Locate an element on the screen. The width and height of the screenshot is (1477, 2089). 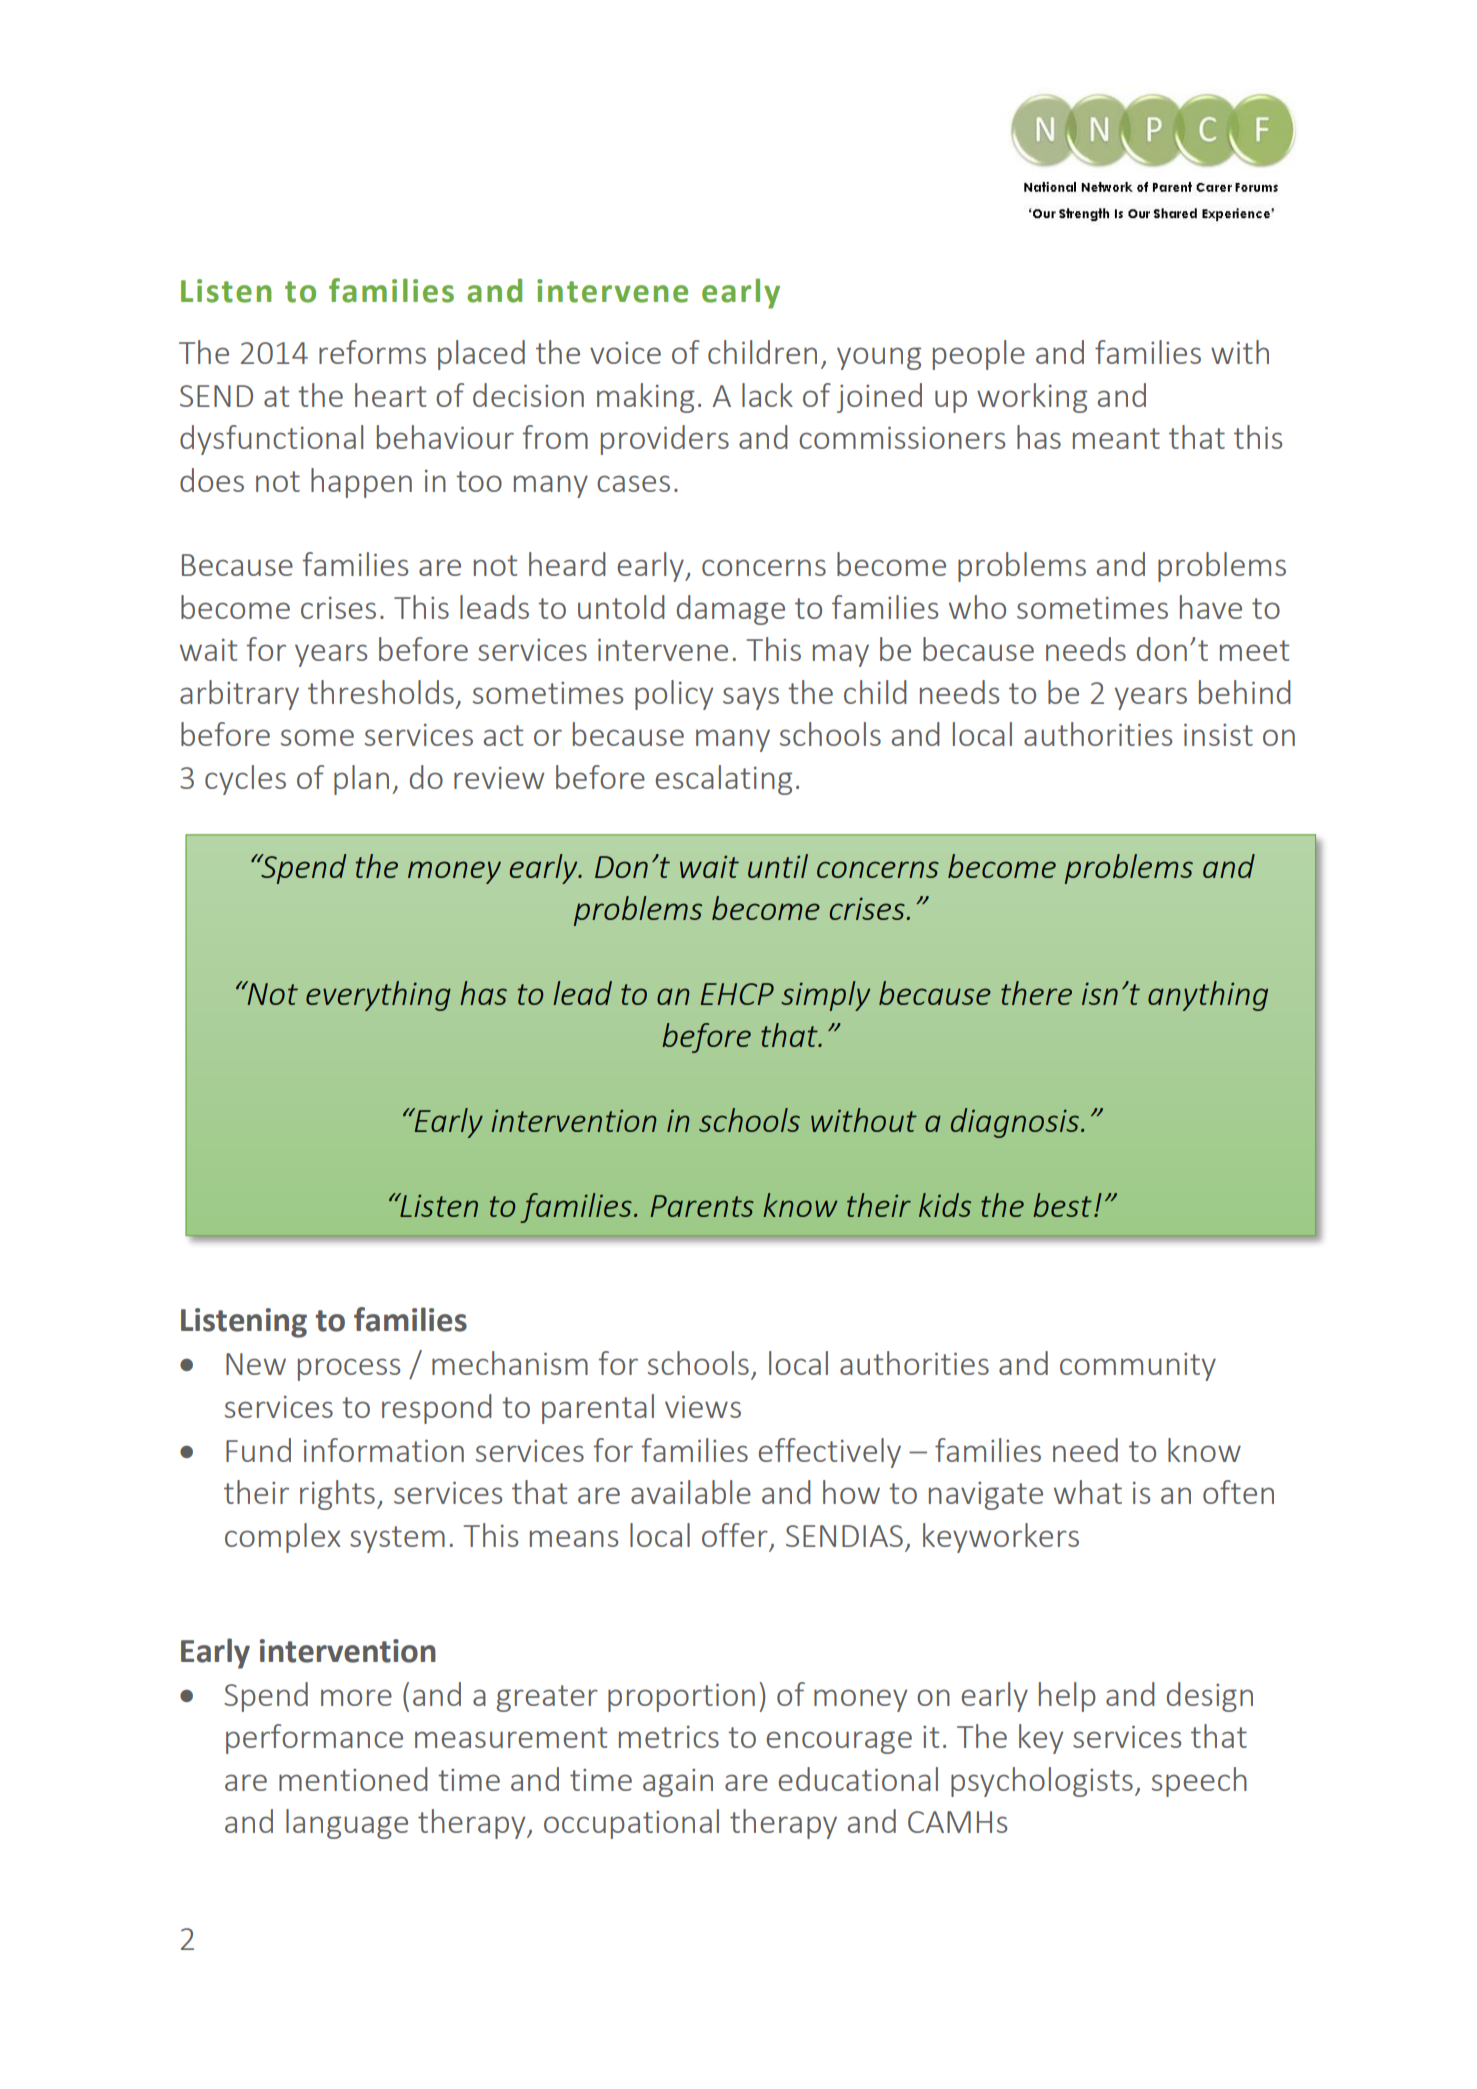
everything is located at coordinates (378, 996).
